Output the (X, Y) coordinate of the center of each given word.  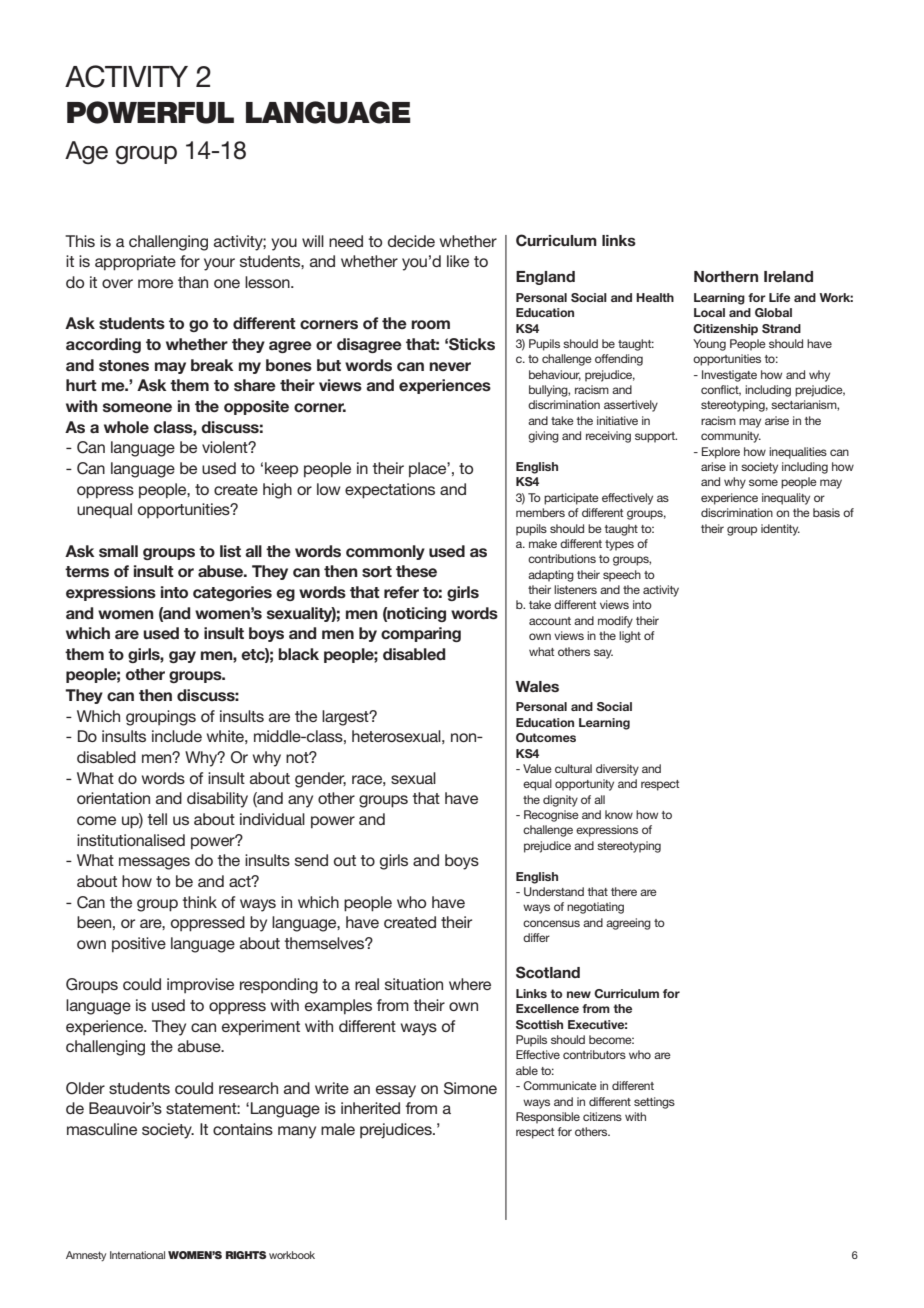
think (199, 902)
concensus (551, 923)
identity (780, 530)
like (458, 261)
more (155, 283)
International (137, 1255)
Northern (726, 277)
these (416, 571)
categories (232, 593)
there (624, 891)
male (338, 1129)
